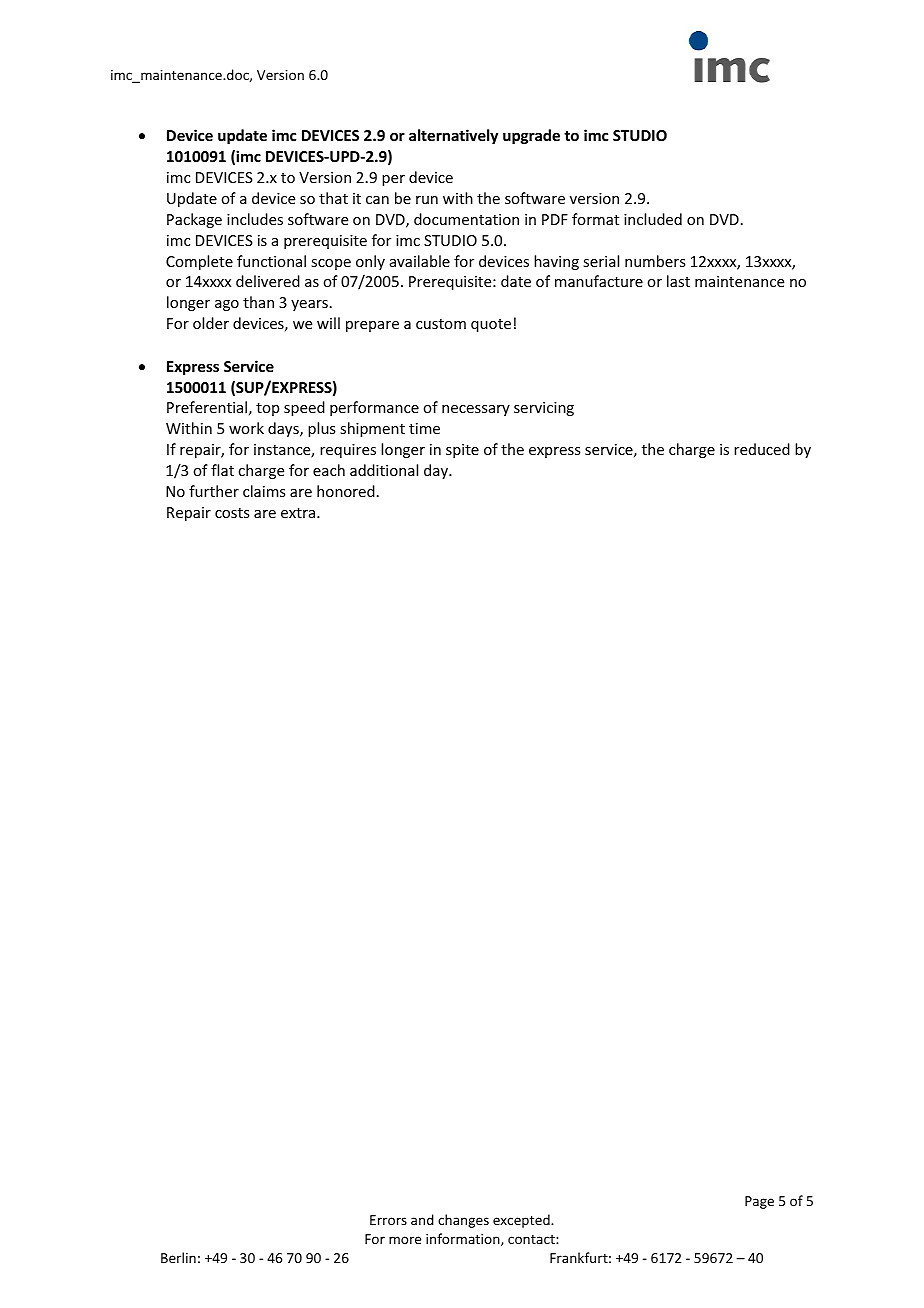 The width and height of the screenshot is (924, 1308). What do you see at coordinates (653, 219) in the screenshot?
I see `included` at bounding box center [653, 219].
